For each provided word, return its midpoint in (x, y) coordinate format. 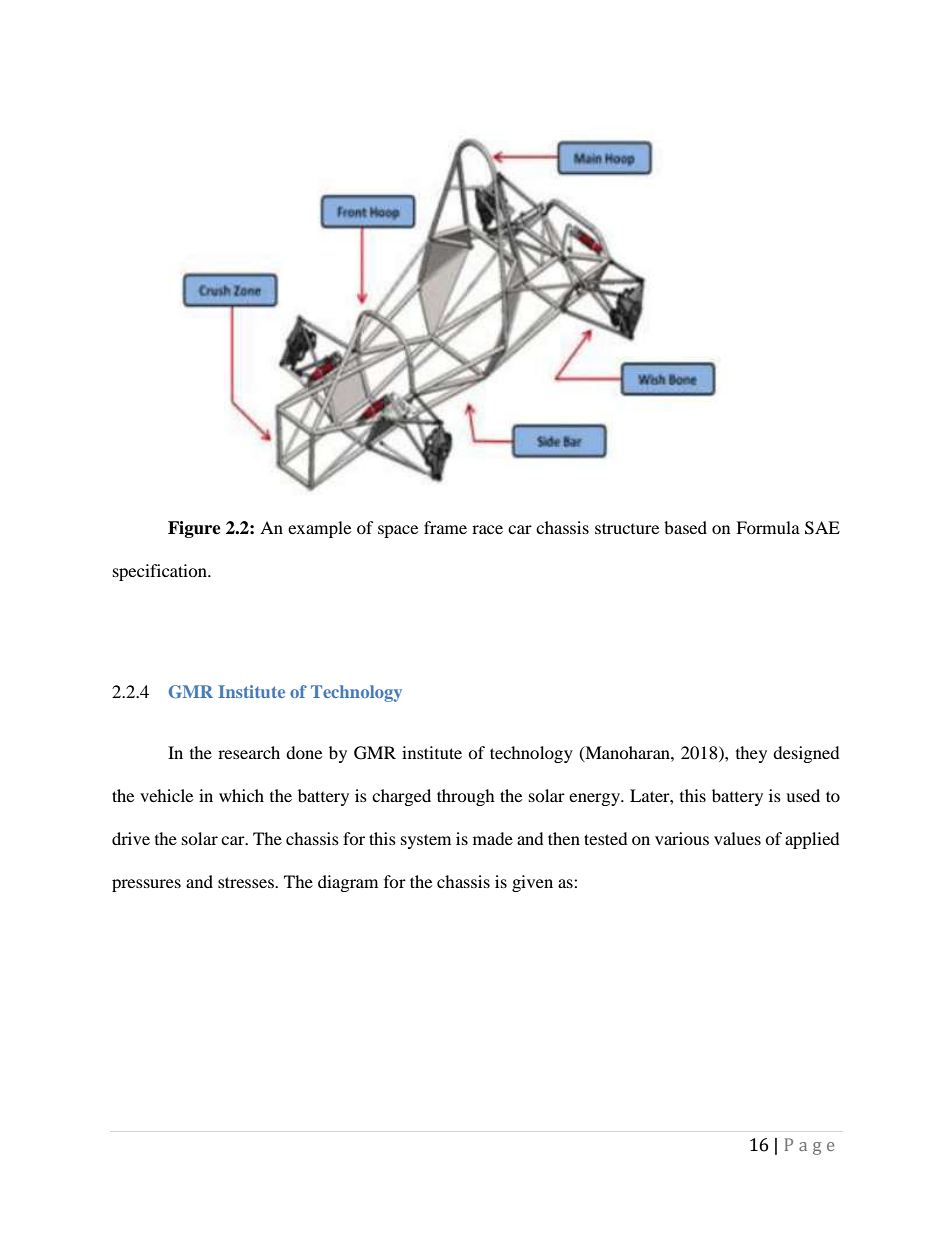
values (737, 838)
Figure (194, 529)
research (249, 752)
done (304, 752)
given (532, 883)
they (751, 754)
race (487, 529)
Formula (768, 527)
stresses (247, 882)
